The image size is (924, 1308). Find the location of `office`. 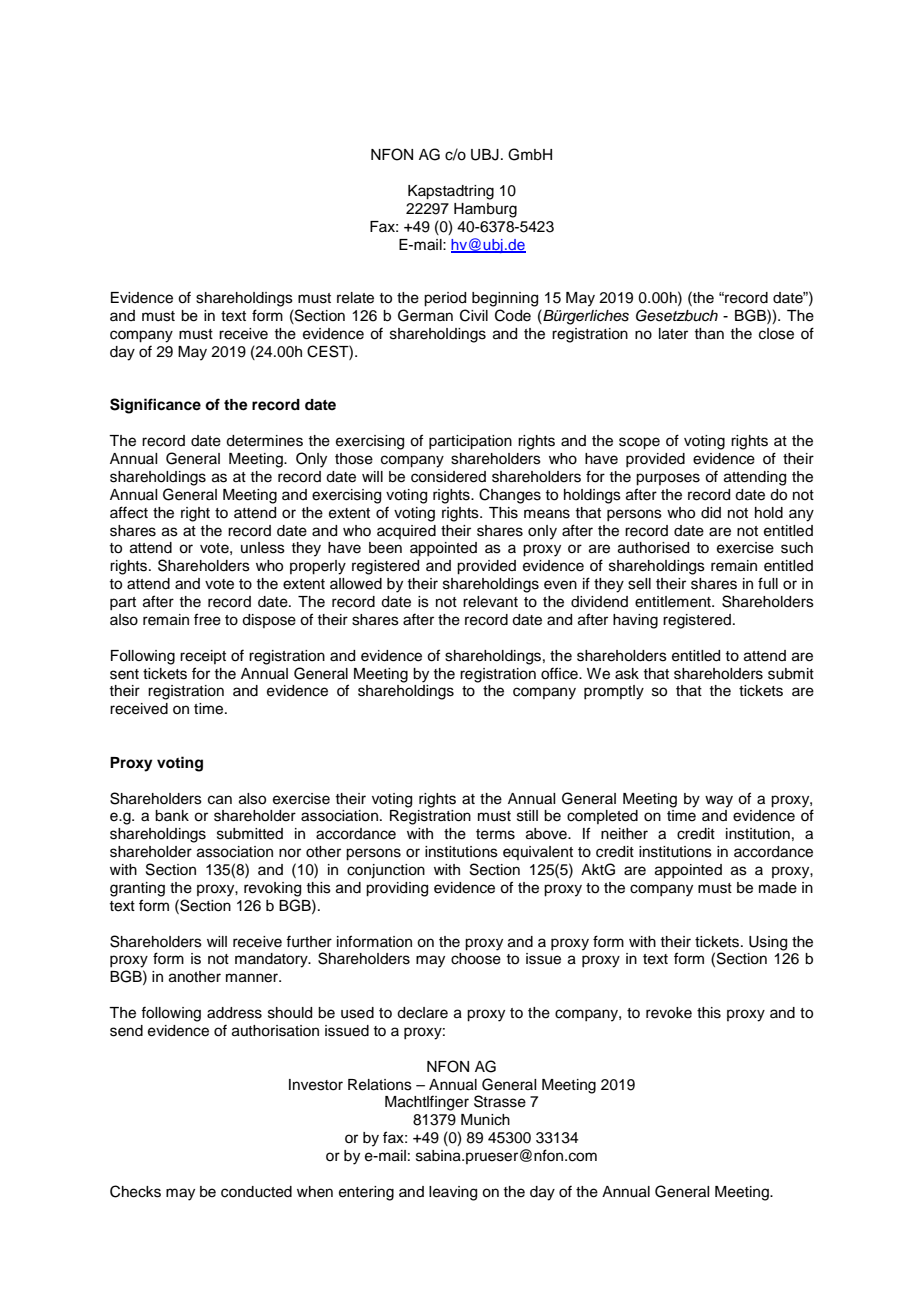

office is located at coordinates (560, 673).
